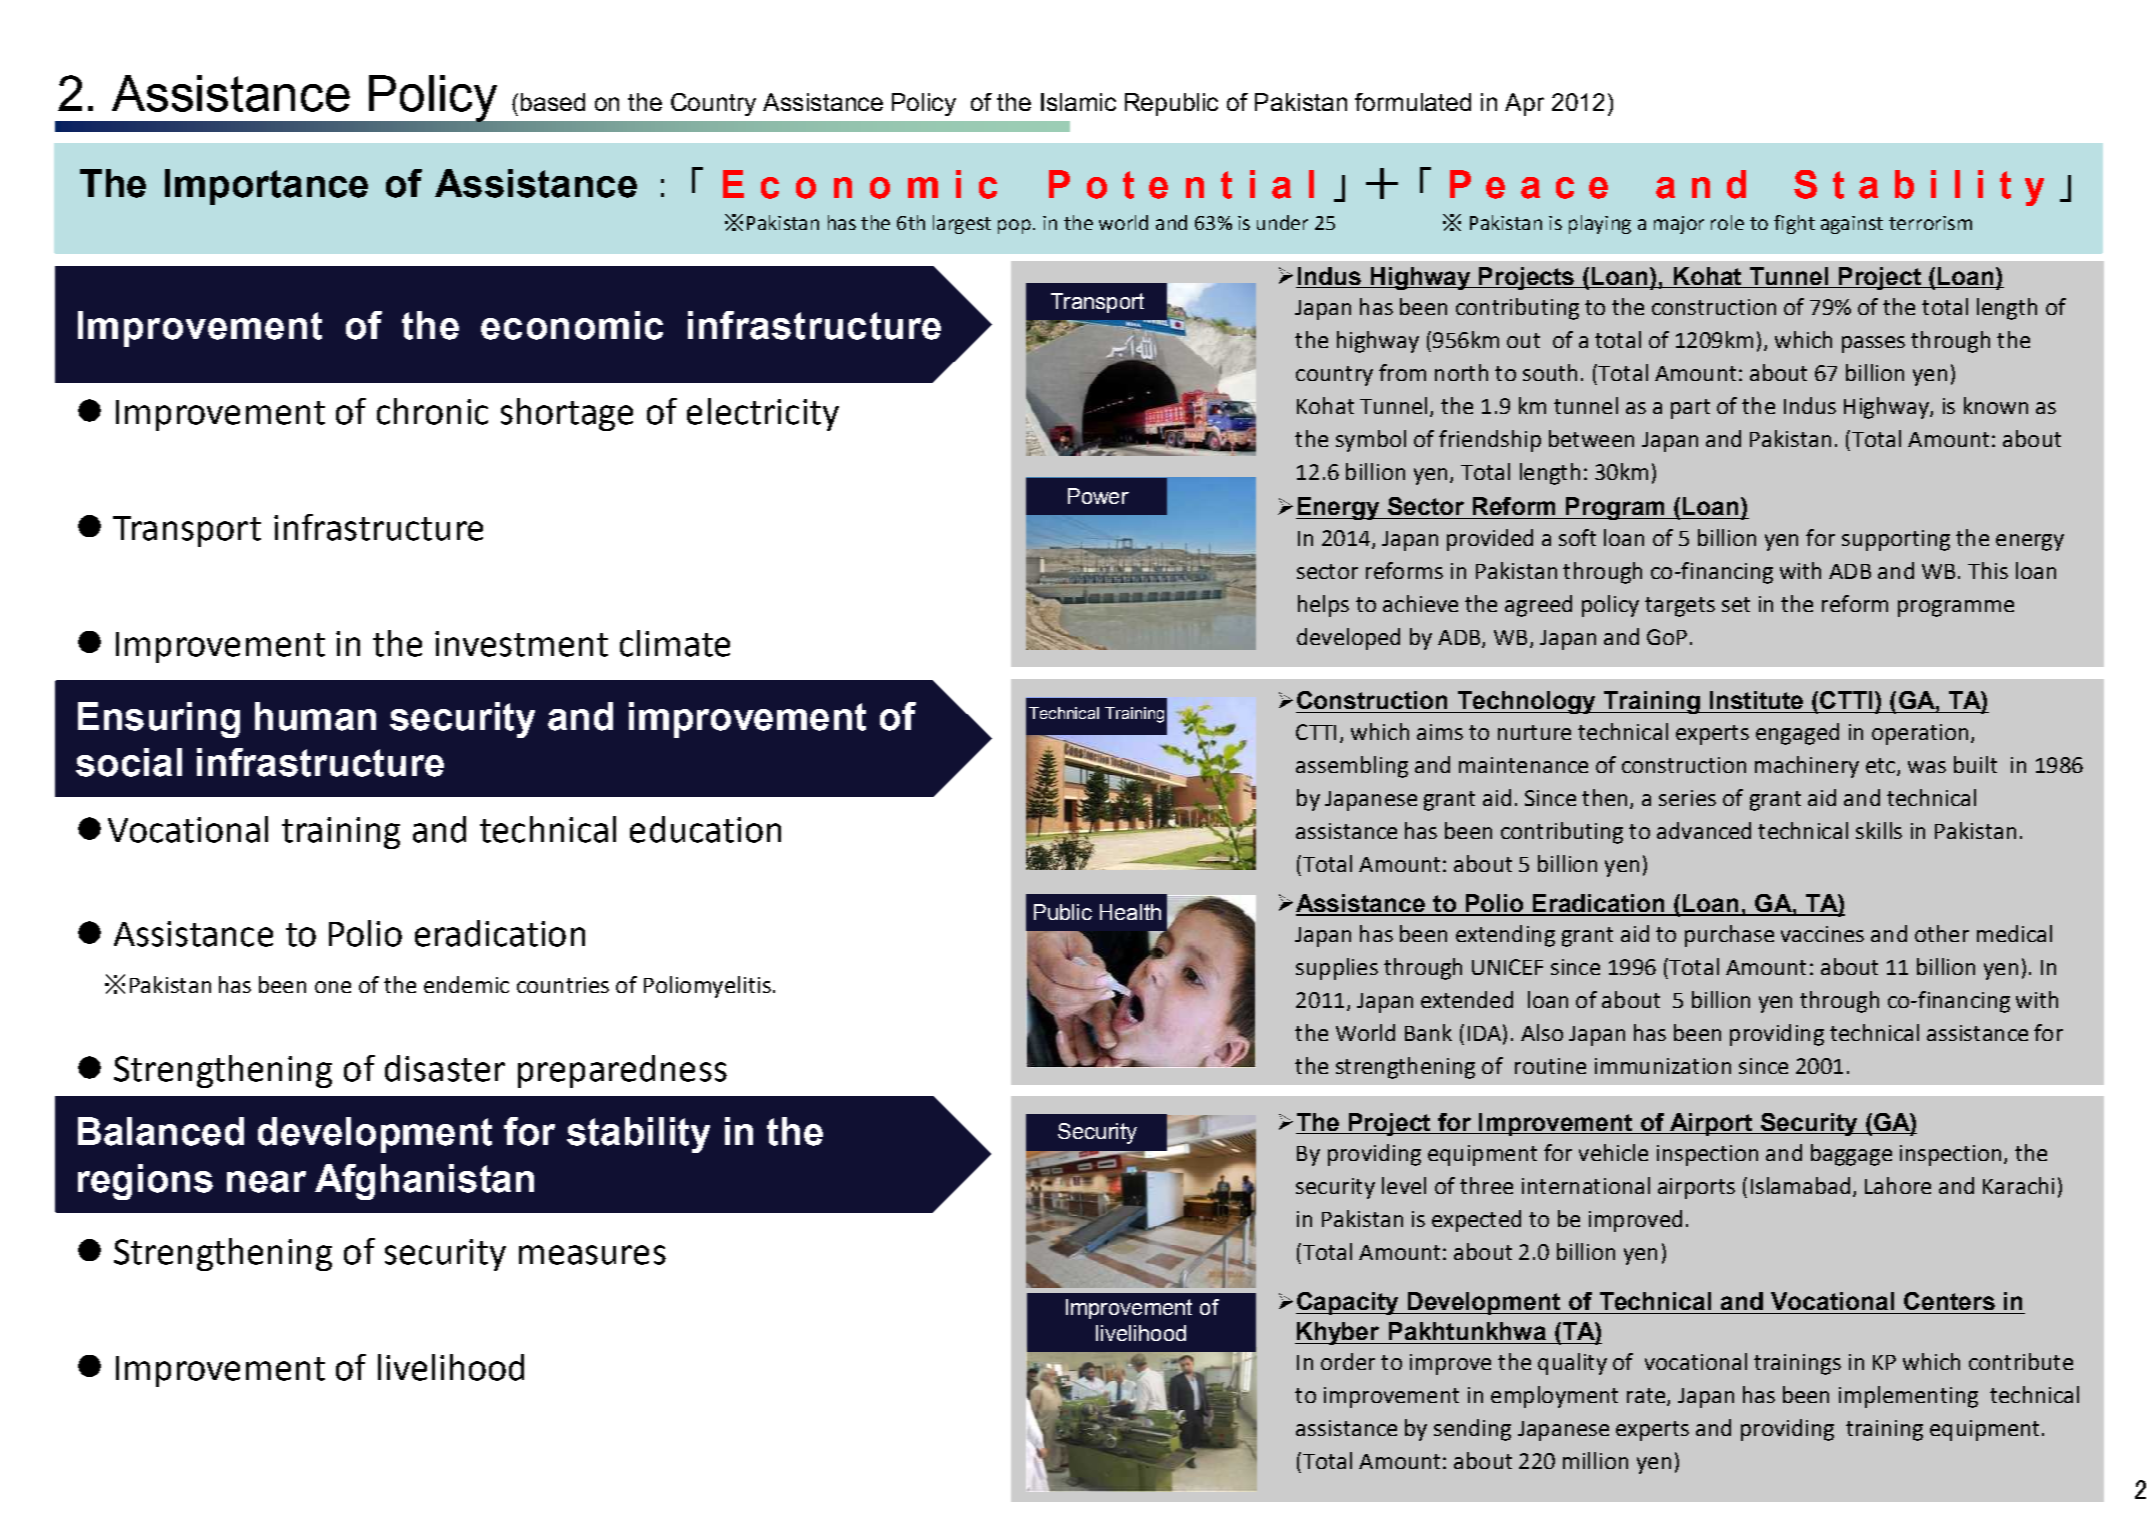  I want to click on human, so click(315, 716).
